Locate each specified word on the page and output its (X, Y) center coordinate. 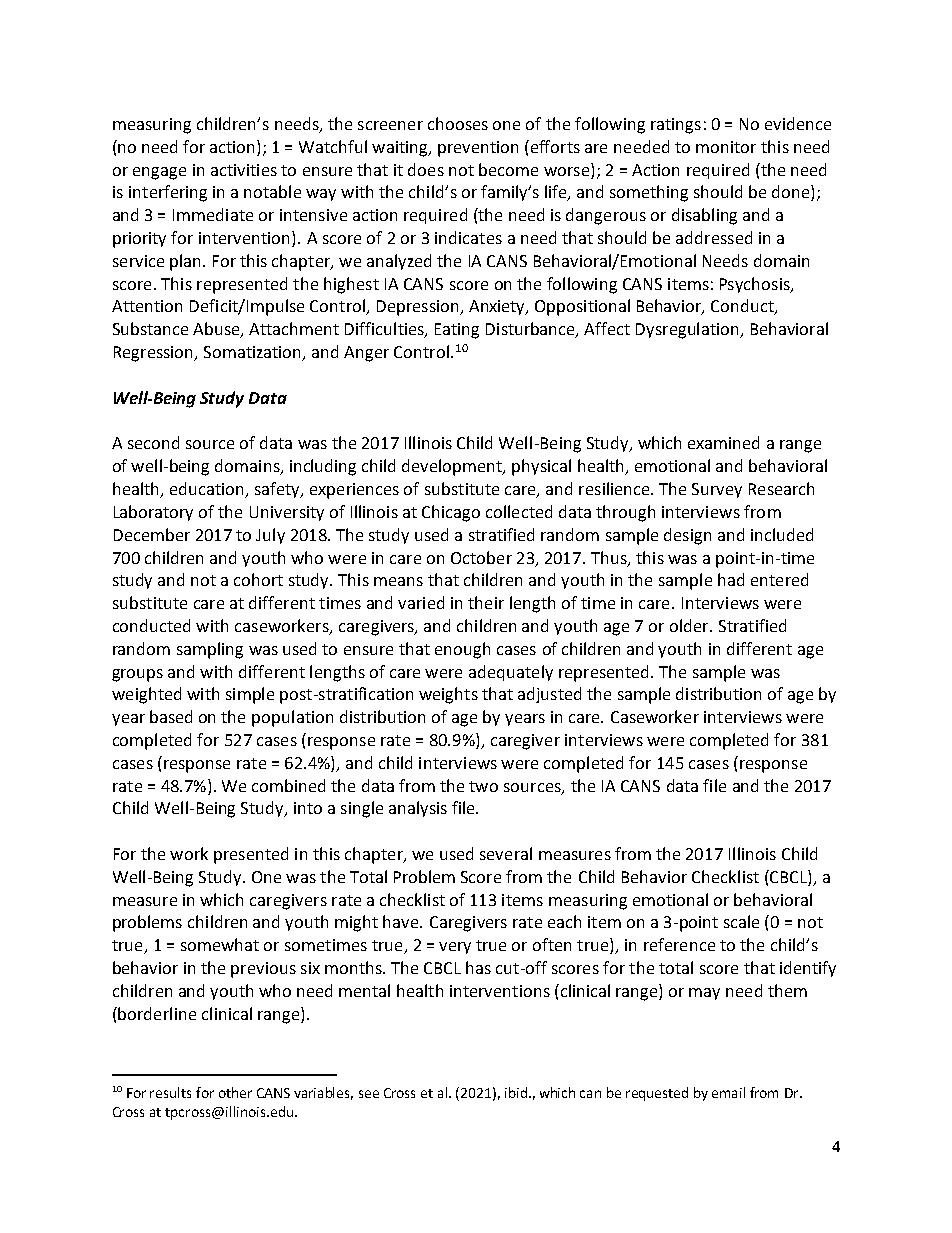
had (731, 579)
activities (244, 170)
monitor (726, 147)
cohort (258, 579)
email (728, 1092)
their (486, 602)
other (235, 1092)
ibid (516, 1092)
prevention (478, 149)
